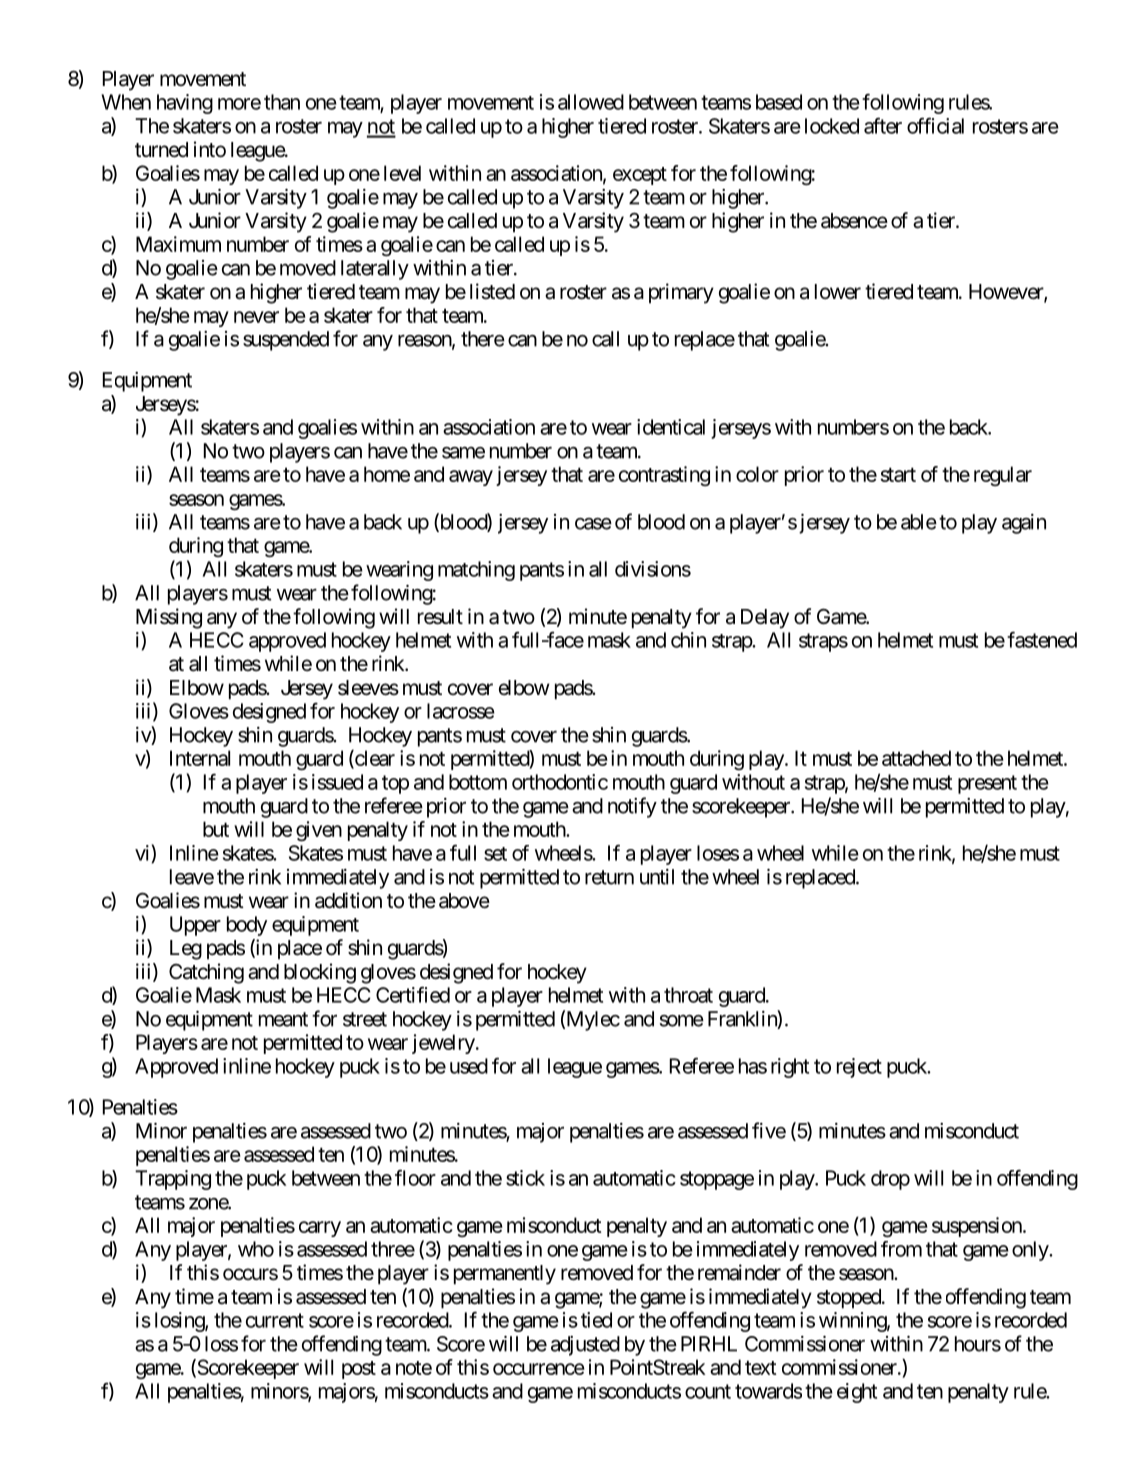 This page has width=1145, height=1482. What do you see at coordinates (935, 125) in the page?
I see `official` at bounding box center [935, 125].
